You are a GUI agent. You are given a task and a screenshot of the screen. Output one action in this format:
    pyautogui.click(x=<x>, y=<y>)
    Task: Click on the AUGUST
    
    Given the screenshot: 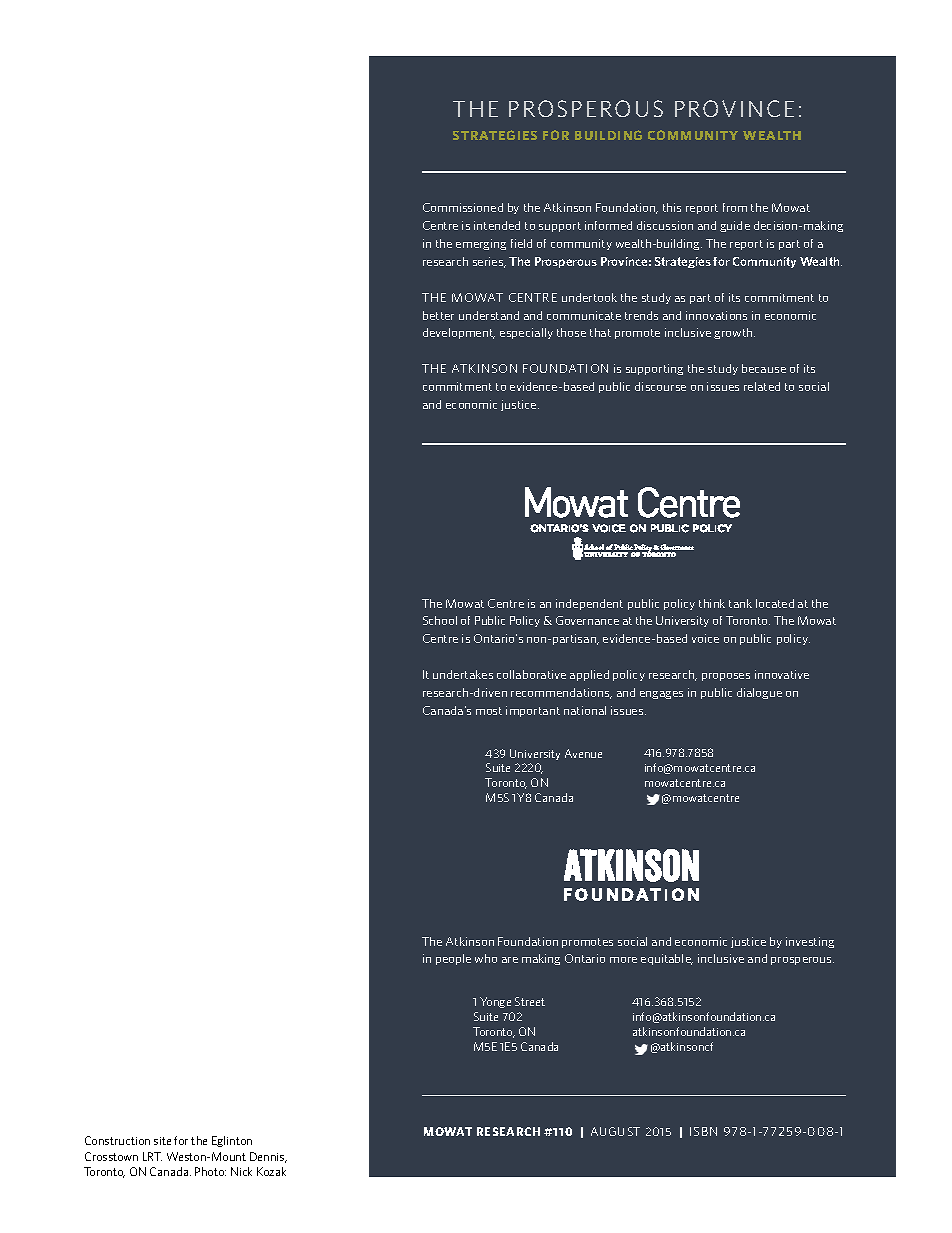 What is the action you would take?
    pyautogui.click(x=615, y=1131)
